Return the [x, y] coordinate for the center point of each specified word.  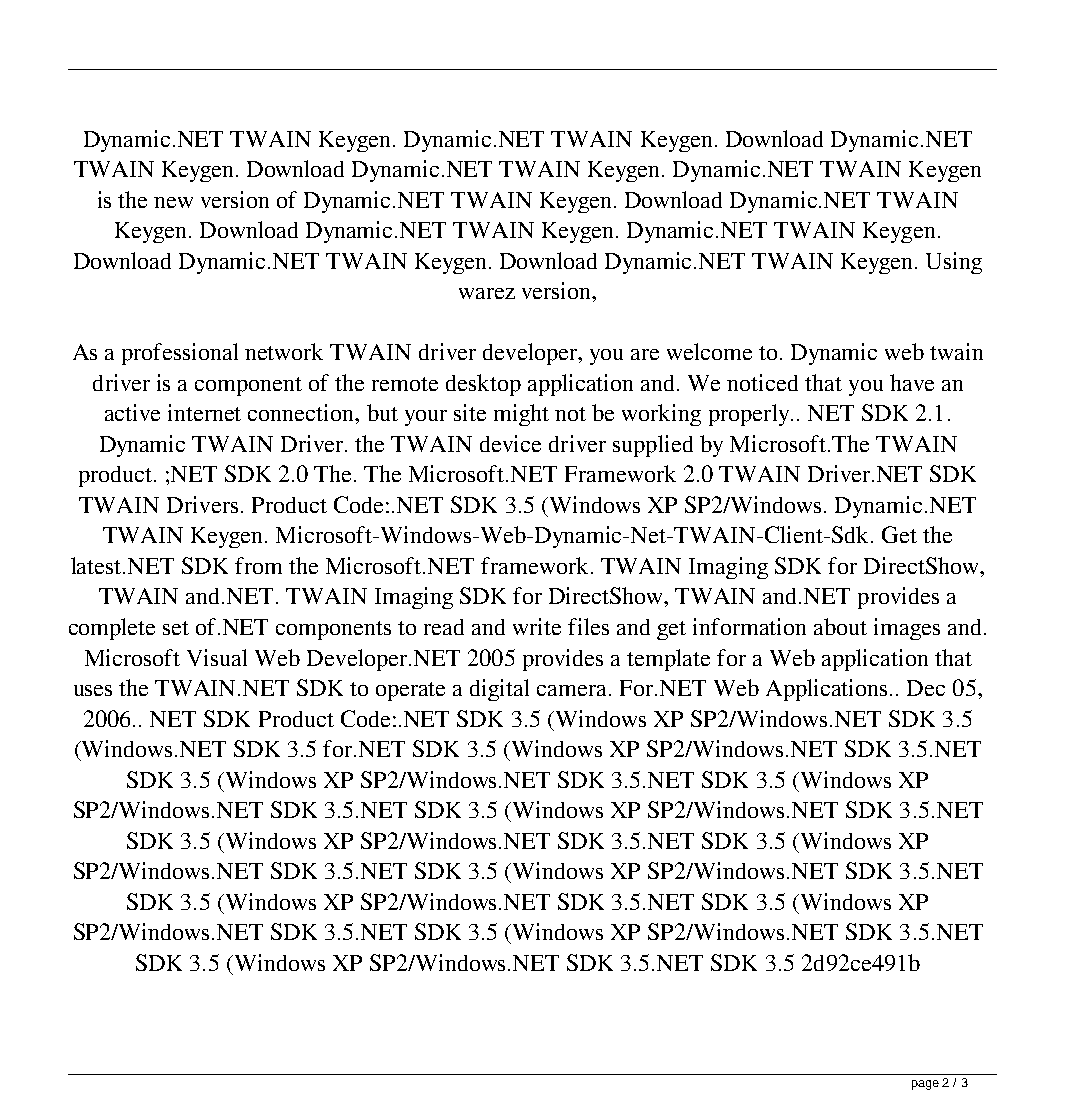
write [537, 626]
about [840, 626]
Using [954, 263]
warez [487, 293]
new [173, 202]
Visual [217, 657]
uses [93, 690]
